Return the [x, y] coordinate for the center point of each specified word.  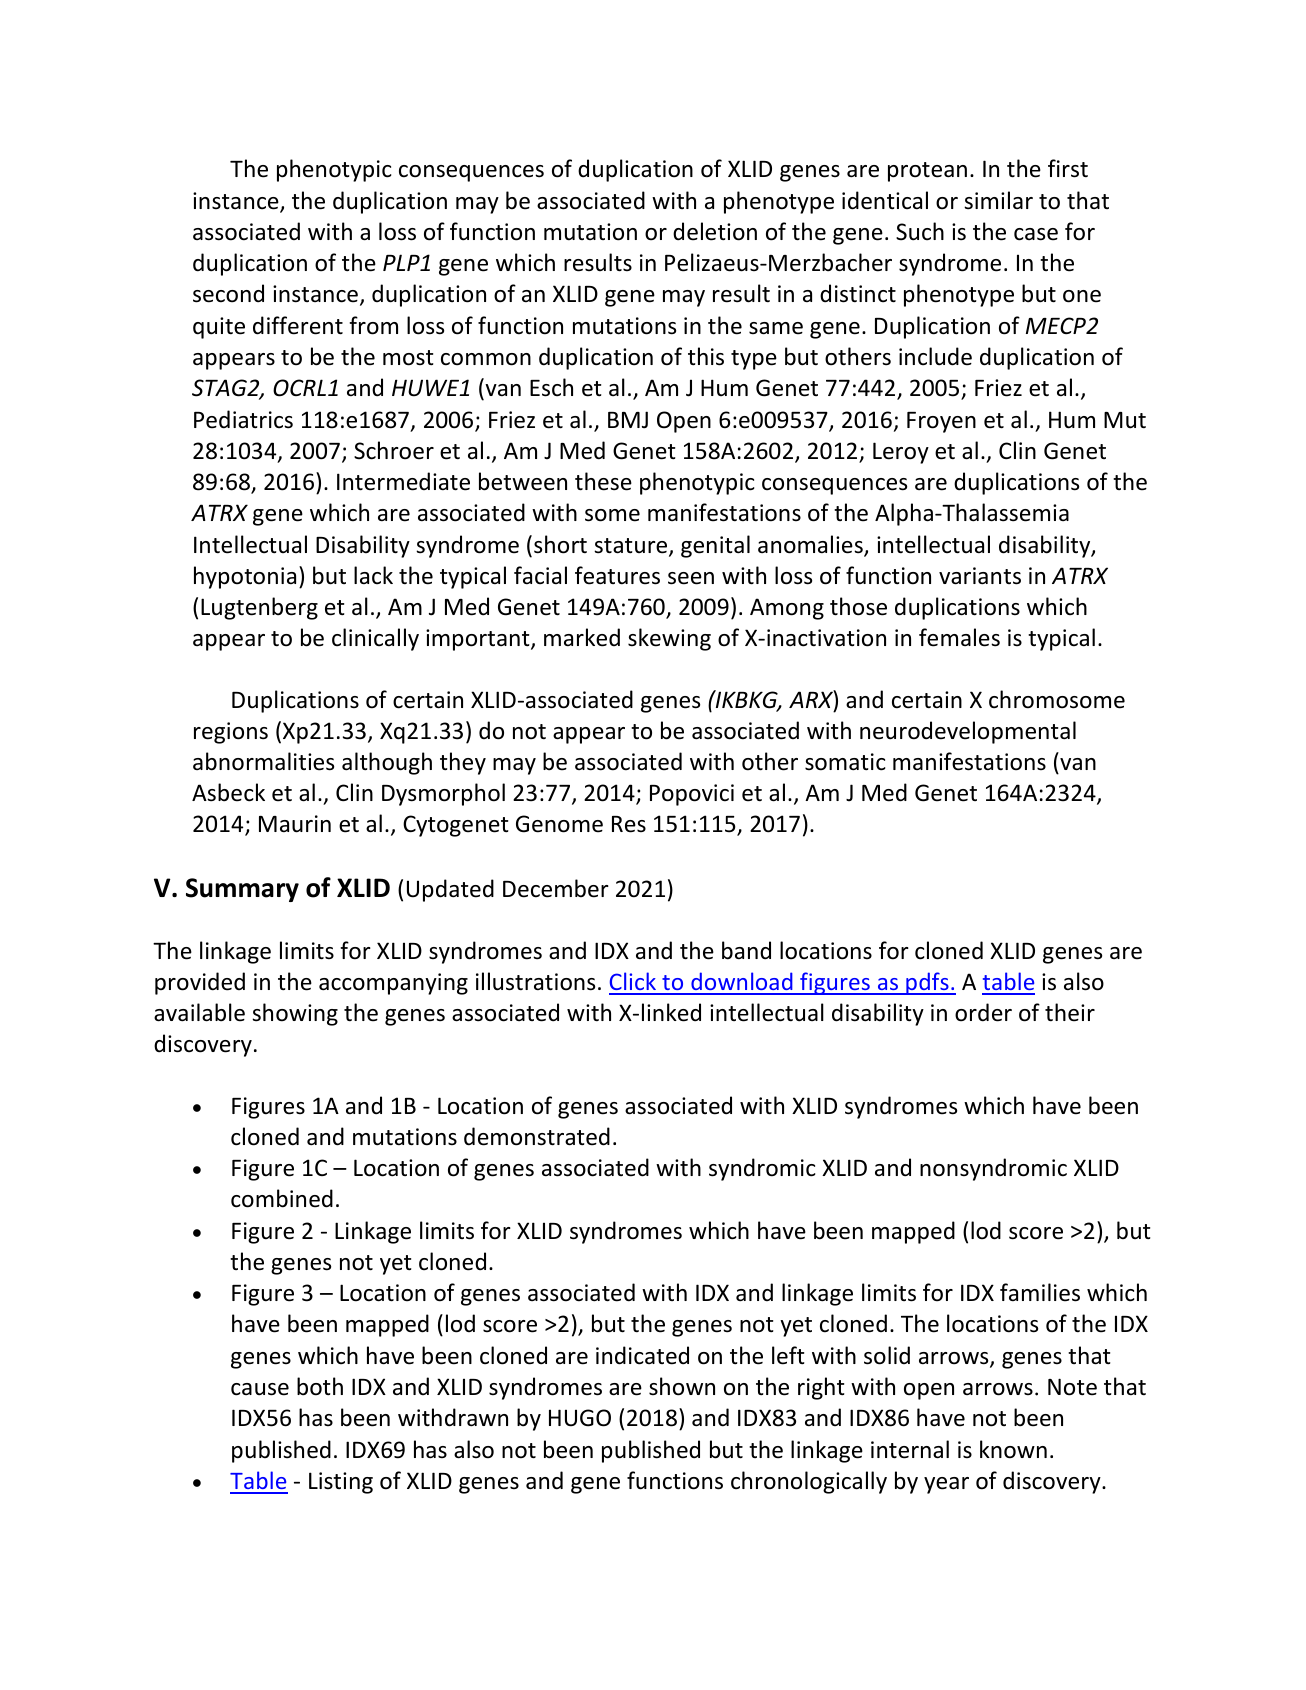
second [228, 293]
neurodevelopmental [968, 732]
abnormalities [263, 761]
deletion [715, 231]
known [1013, 1449]
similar [998, 200]
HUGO [580, 1418]
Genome [559, 824]
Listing [341, 1483]
